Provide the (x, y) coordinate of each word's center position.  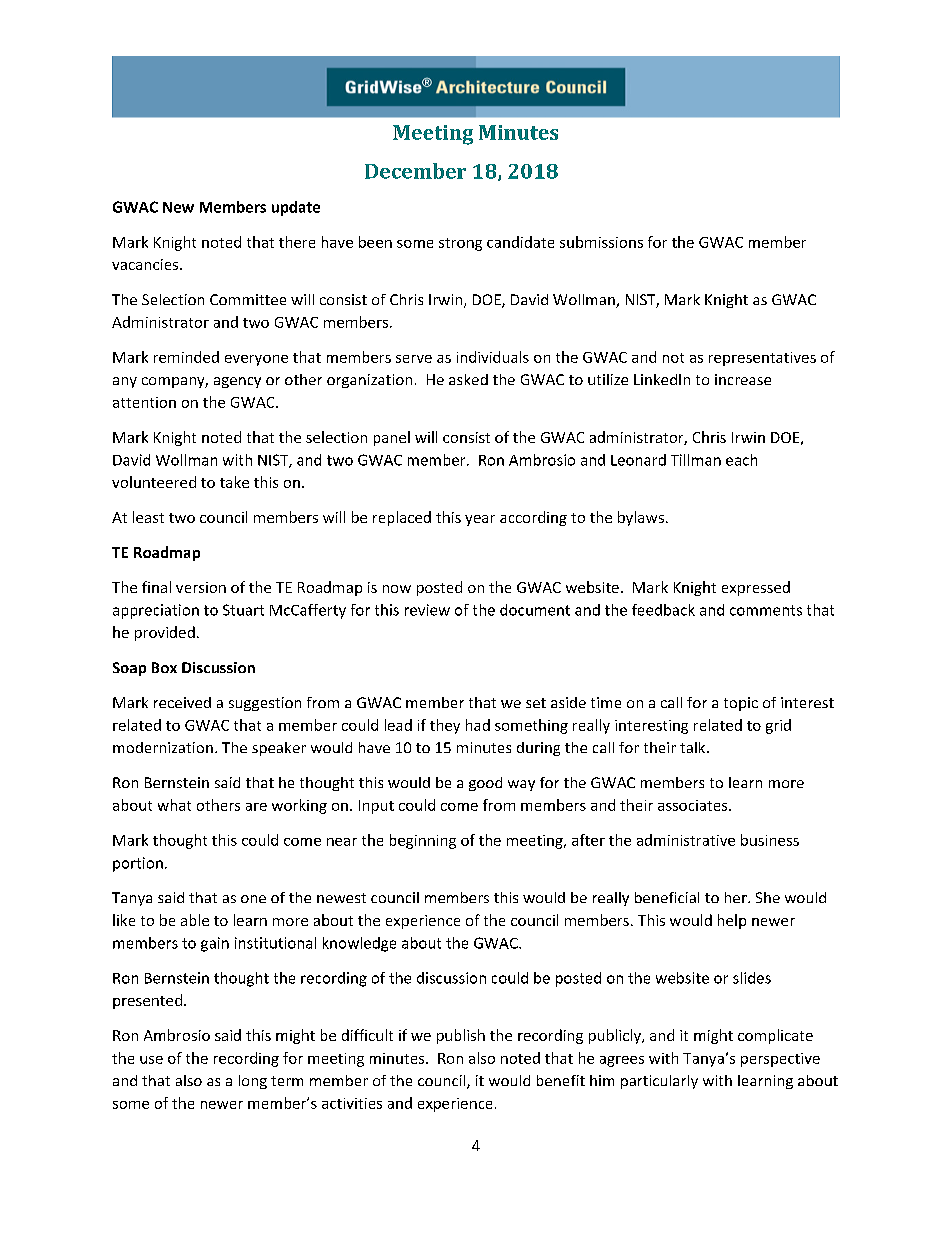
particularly (659, 1082)
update (296, 208)
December (415, 171)
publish (461, 1036)
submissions (601, 242)
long (253, 1082)
